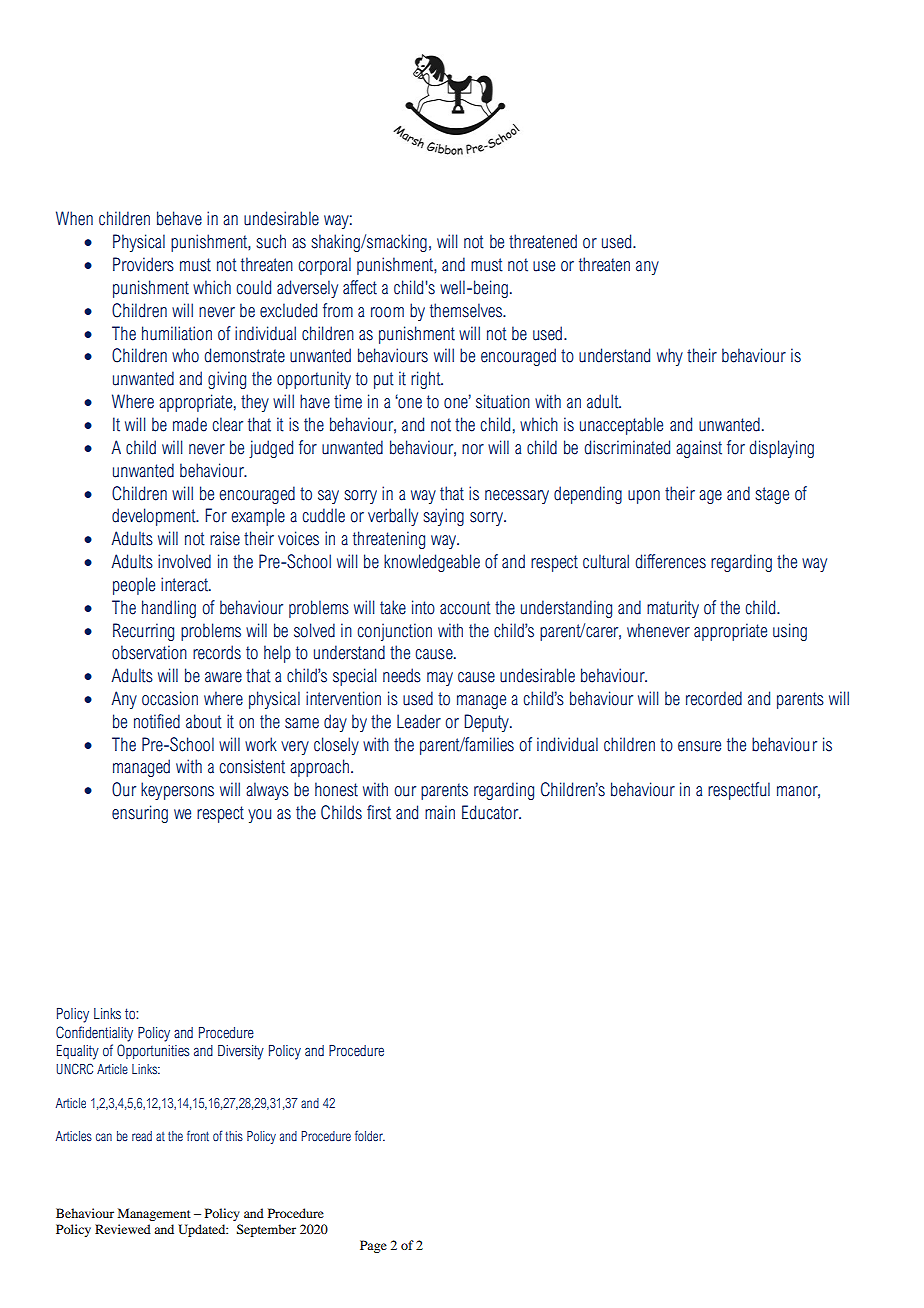 This screenshot has width=924, height=1308. Describe the element at coordinates (670, 357) in the screenshot. I see `why` at that location.
